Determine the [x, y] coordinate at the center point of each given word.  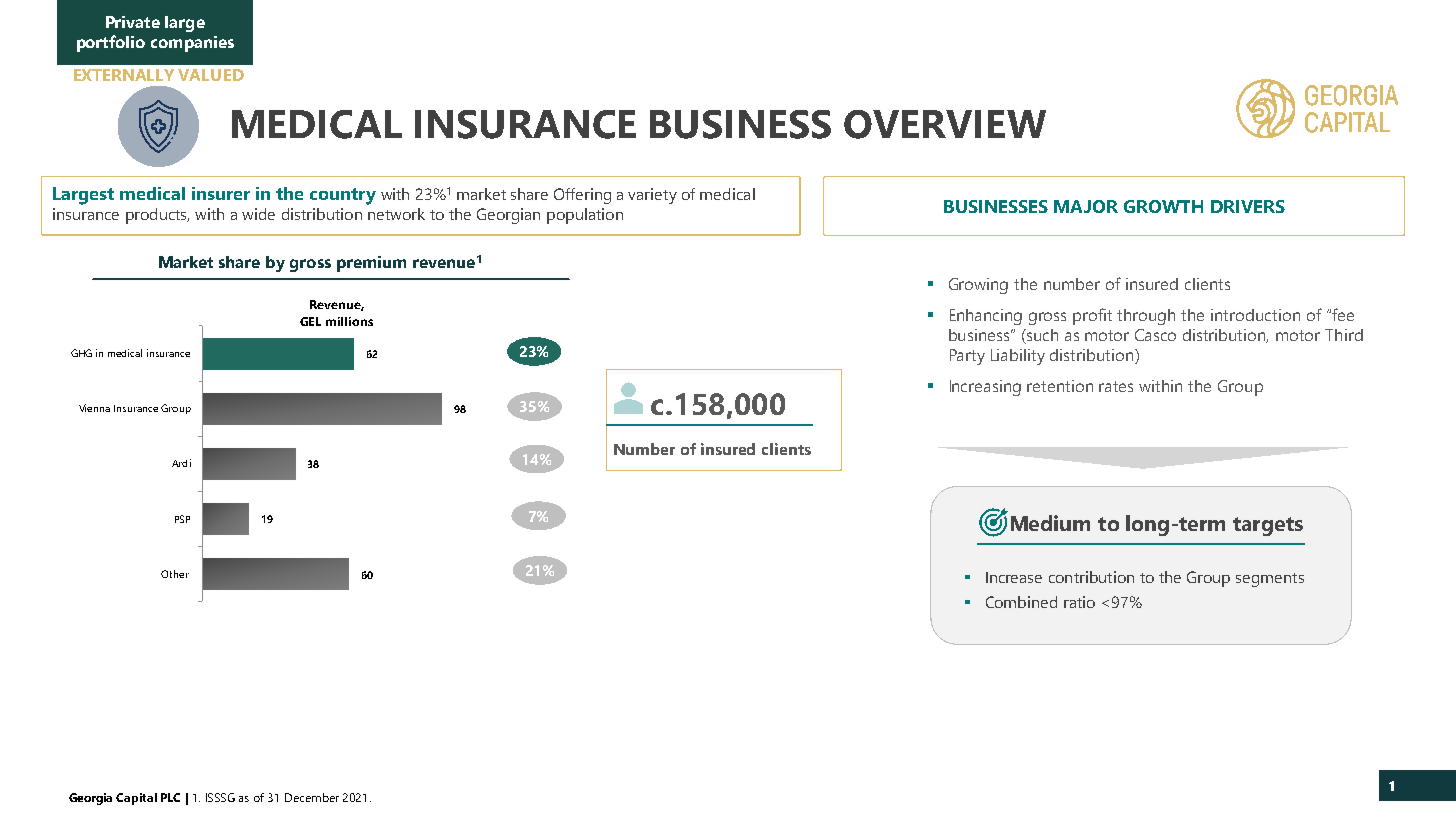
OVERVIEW [945, 124]
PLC [170, 797]
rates [1116, 386]
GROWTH [1163, 206]
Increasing [985, 388]
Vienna [94, 408]
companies [192, 44]
